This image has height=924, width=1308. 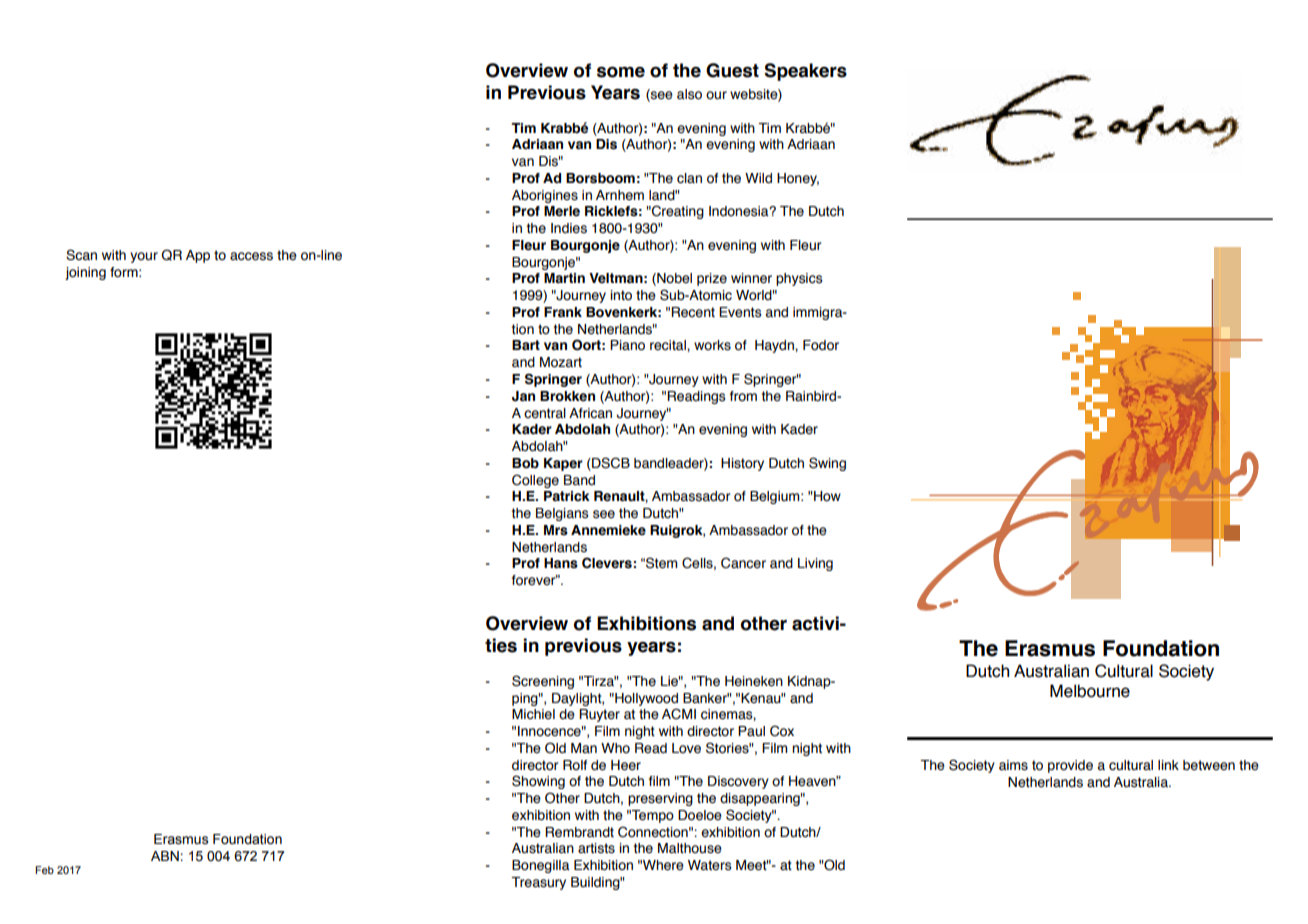 What do you see at coordinates (85, 273) in the image?
I see `joining` at bounding box center [85, 273].
